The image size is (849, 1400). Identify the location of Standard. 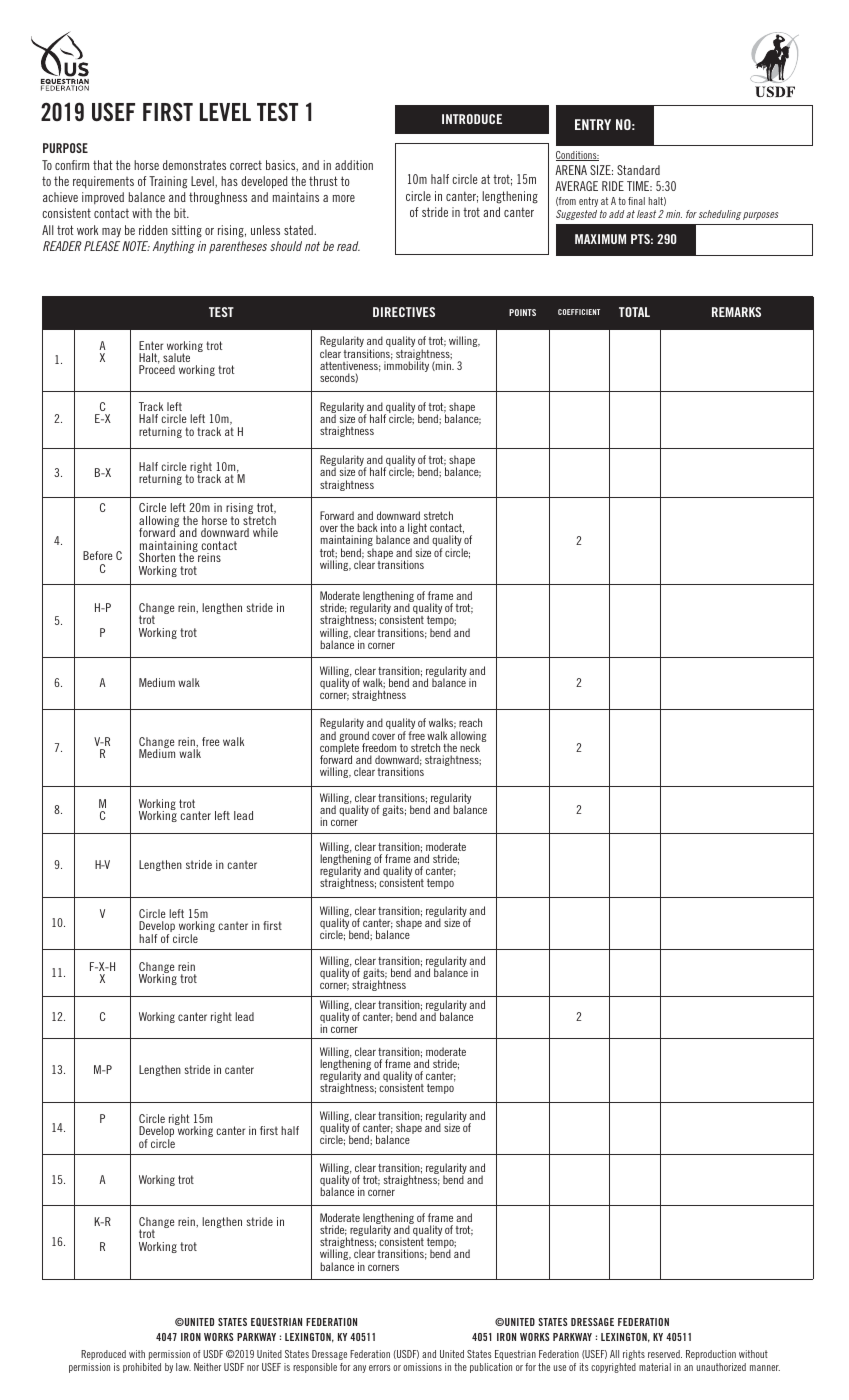
(638, 170).
